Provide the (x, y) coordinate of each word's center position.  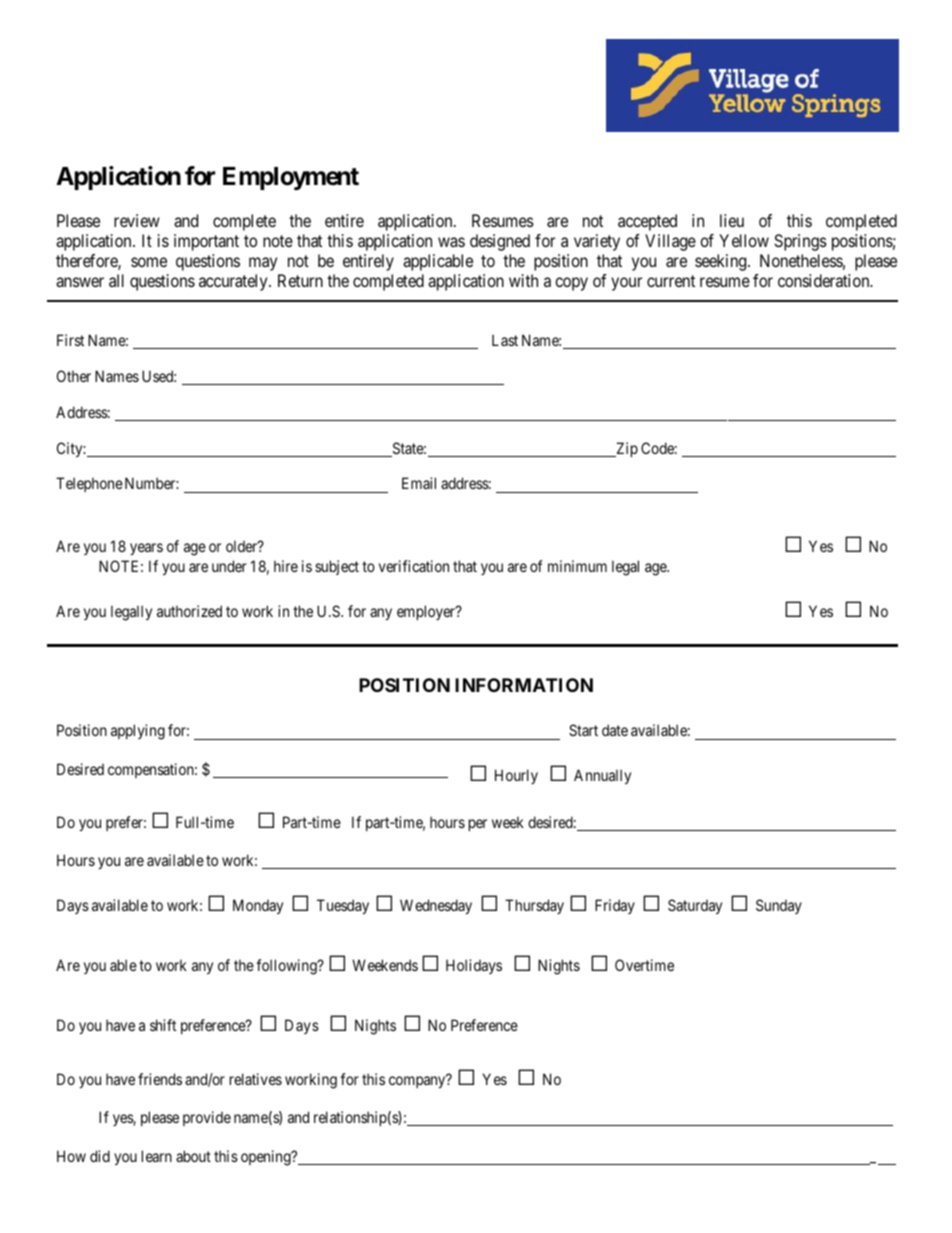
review (137, 220)
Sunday (779, 906)
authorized (189, 611)
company (418, 1082)
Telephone (89, 484)
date (615, 730)
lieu (732, 220)
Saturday (695, 906)
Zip (626, 449)
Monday (258, 906)
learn (157, 1156)
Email (419, 483)
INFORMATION (524, 685)
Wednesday (436, 906)
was (451, 242)
